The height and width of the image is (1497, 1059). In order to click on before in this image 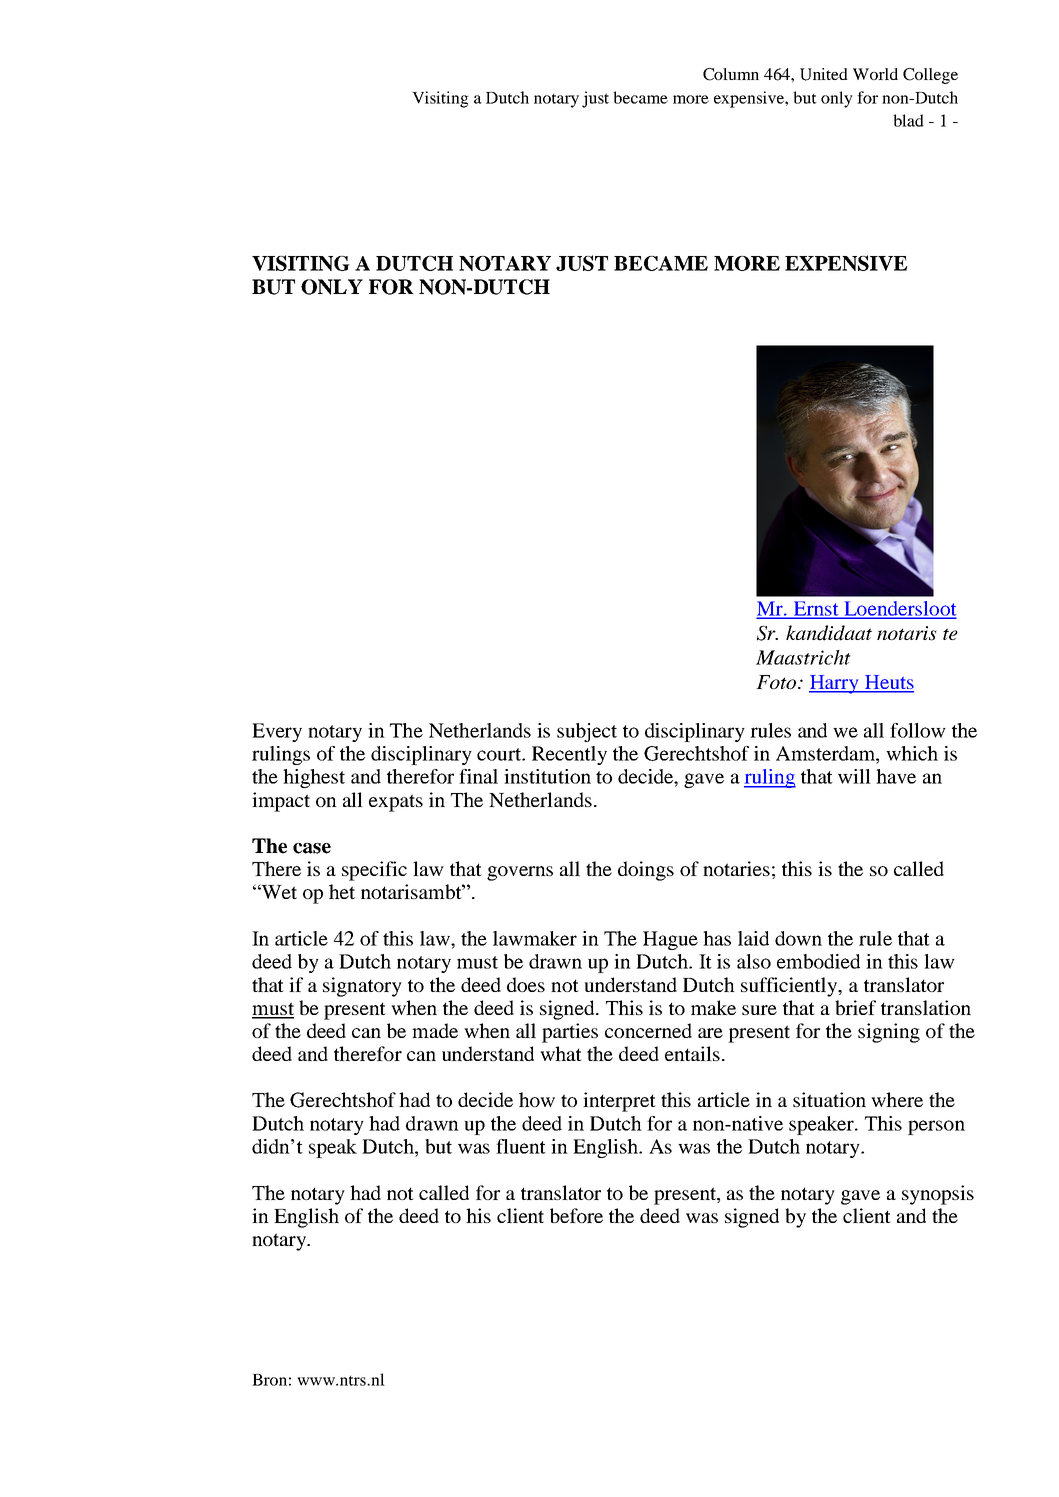, I will do `click(576, 1215)`.
